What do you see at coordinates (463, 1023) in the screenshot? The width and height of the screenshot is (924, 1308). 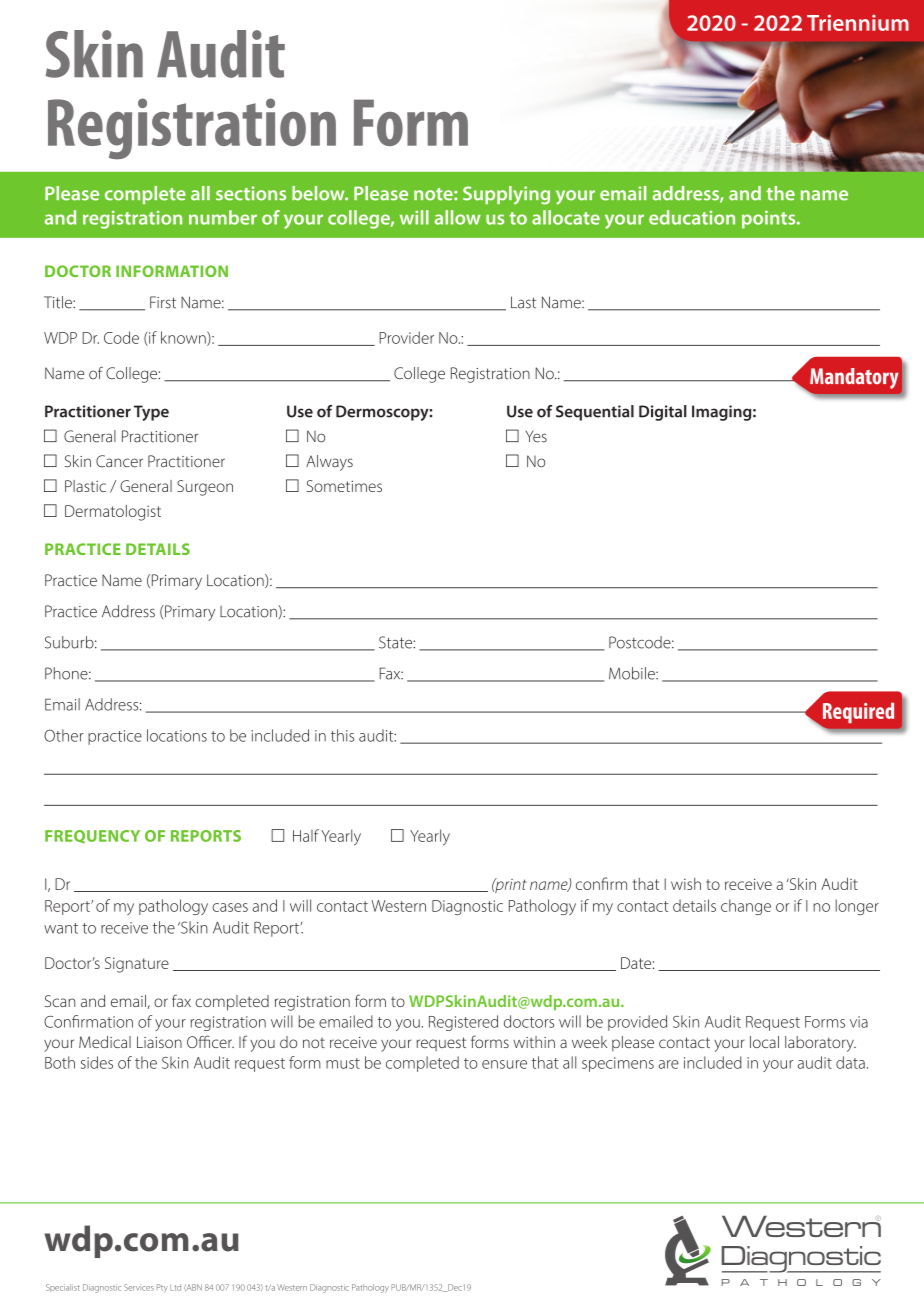 I see `Registered` at bounding box center [463, 1023].
